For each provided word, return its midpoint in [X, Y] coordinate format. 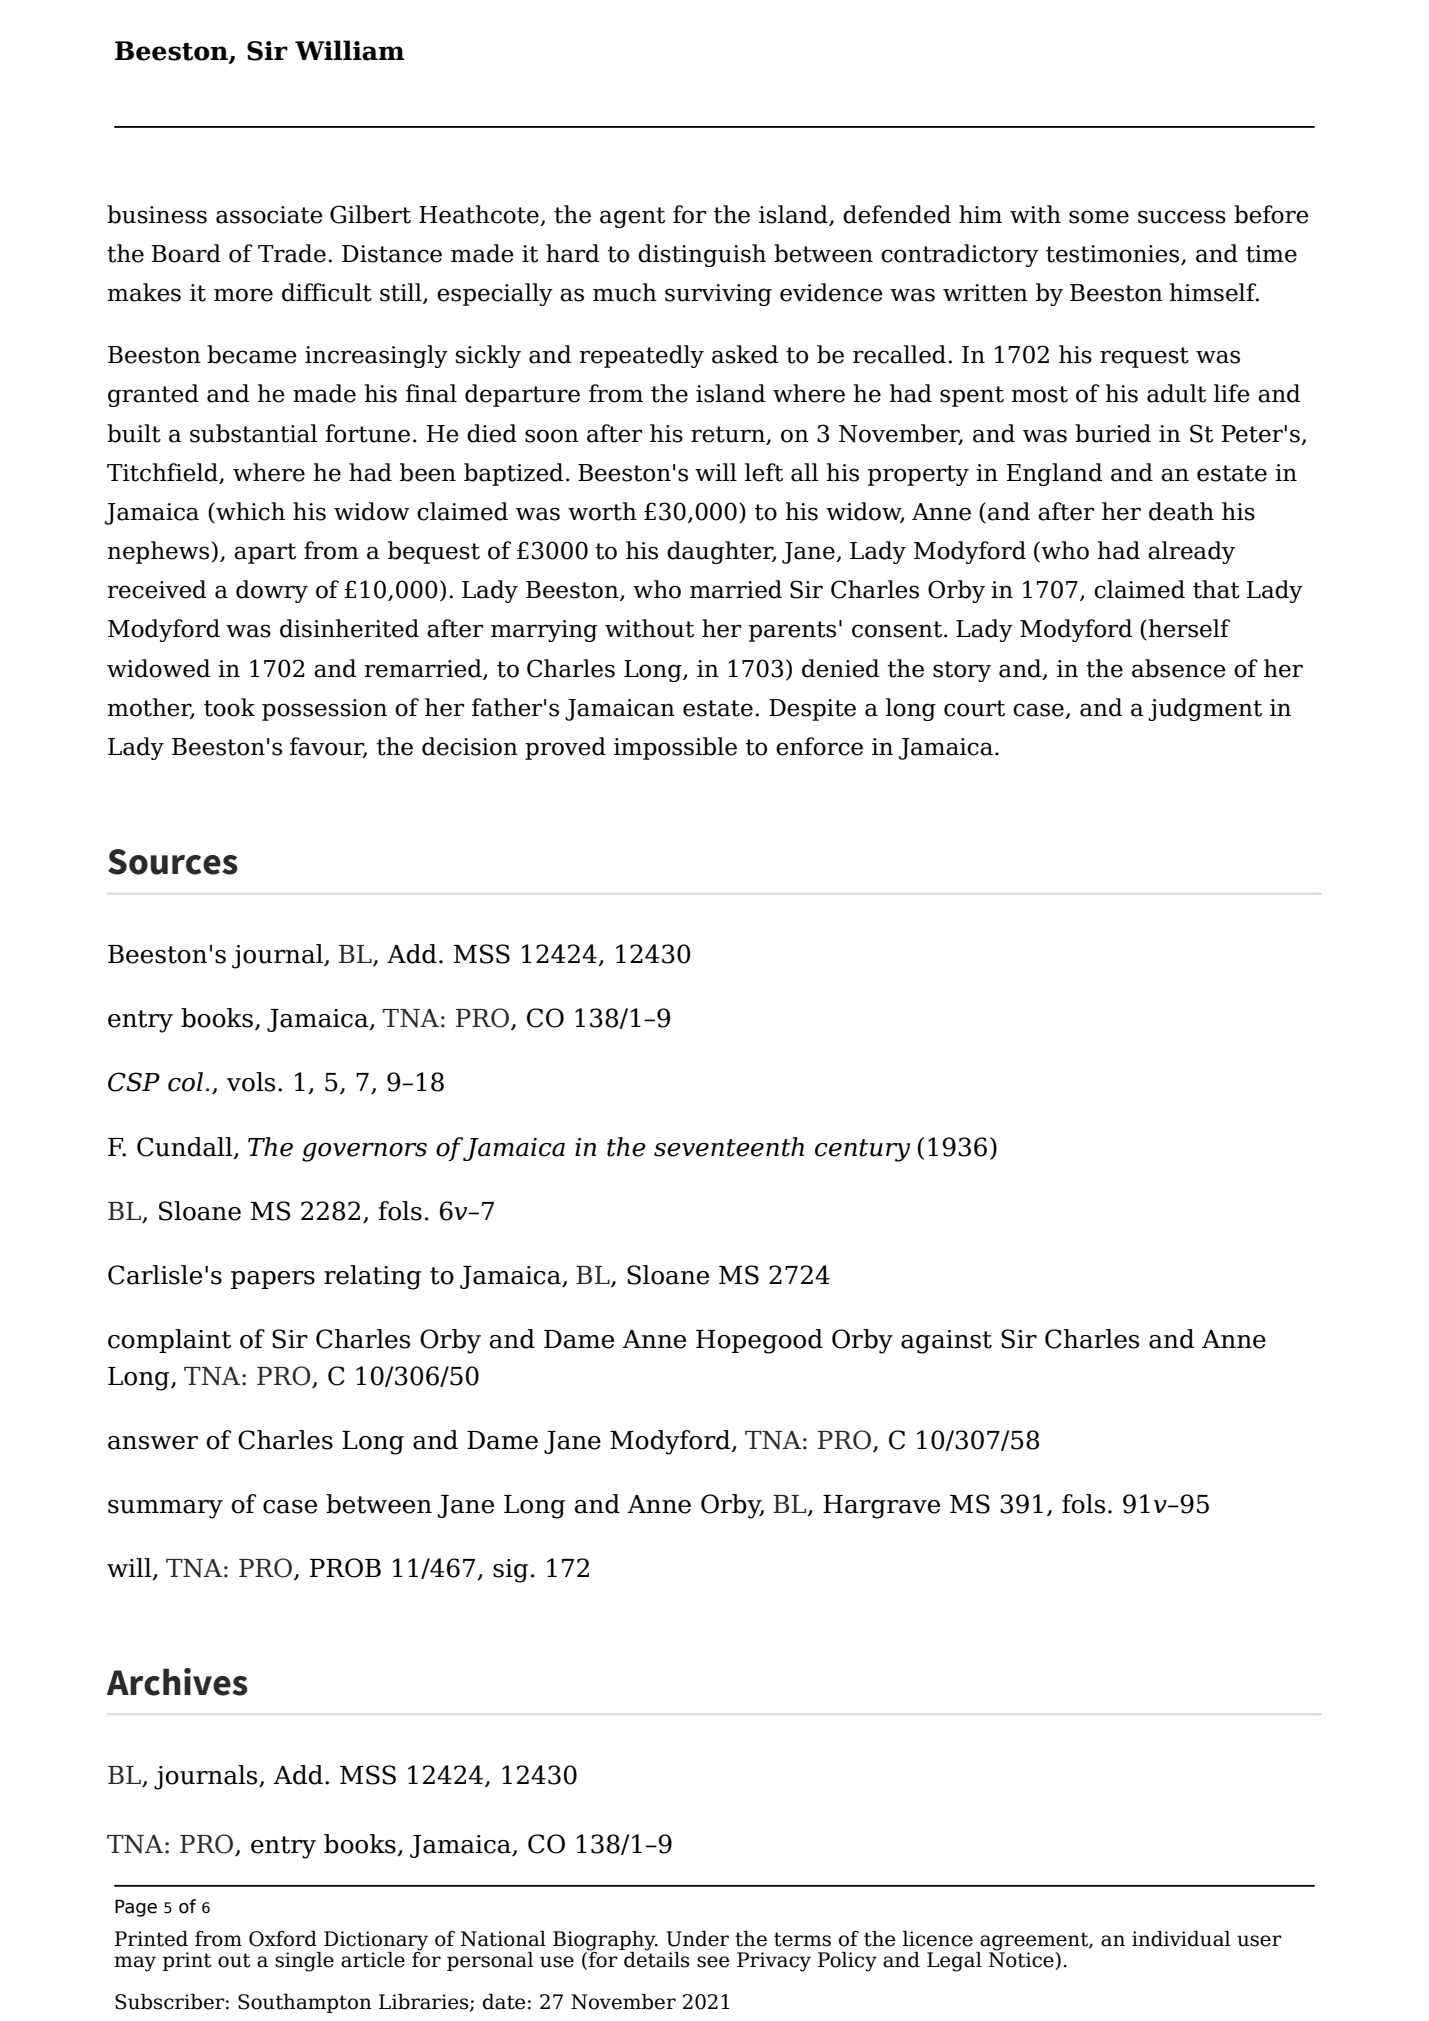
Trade [292, 253]
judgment [1205, 709]
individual [1181, 1939]
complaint [169, 1341]
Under [697, 1939]
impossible [675, 748]
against [946, 1342]
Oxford [283, 1939]
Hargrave [881, 1507]
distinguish [702, 255]
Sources [173, 862]
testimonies [1114, 255]
